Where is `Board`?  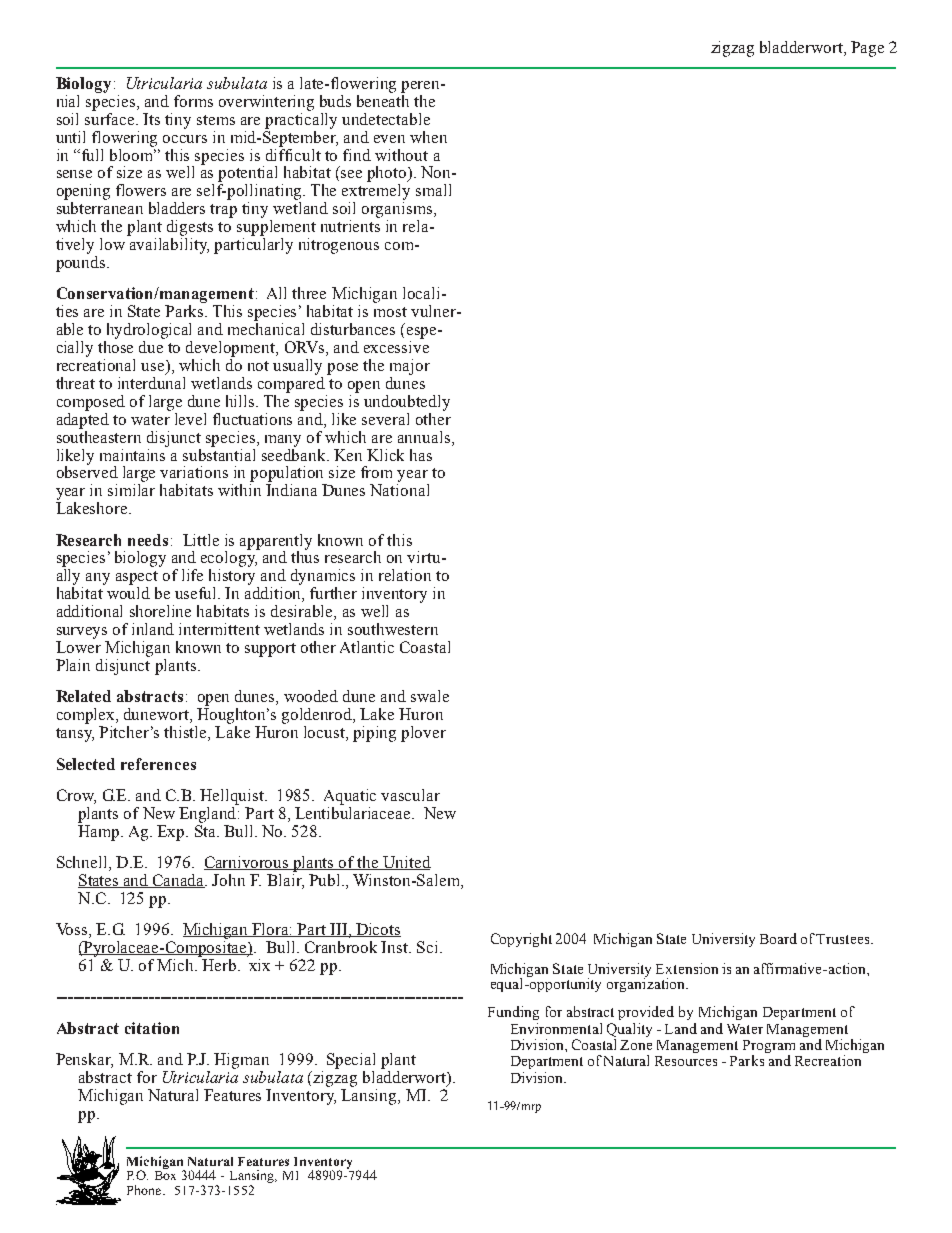 Board is located at coordinates (778, 938).
